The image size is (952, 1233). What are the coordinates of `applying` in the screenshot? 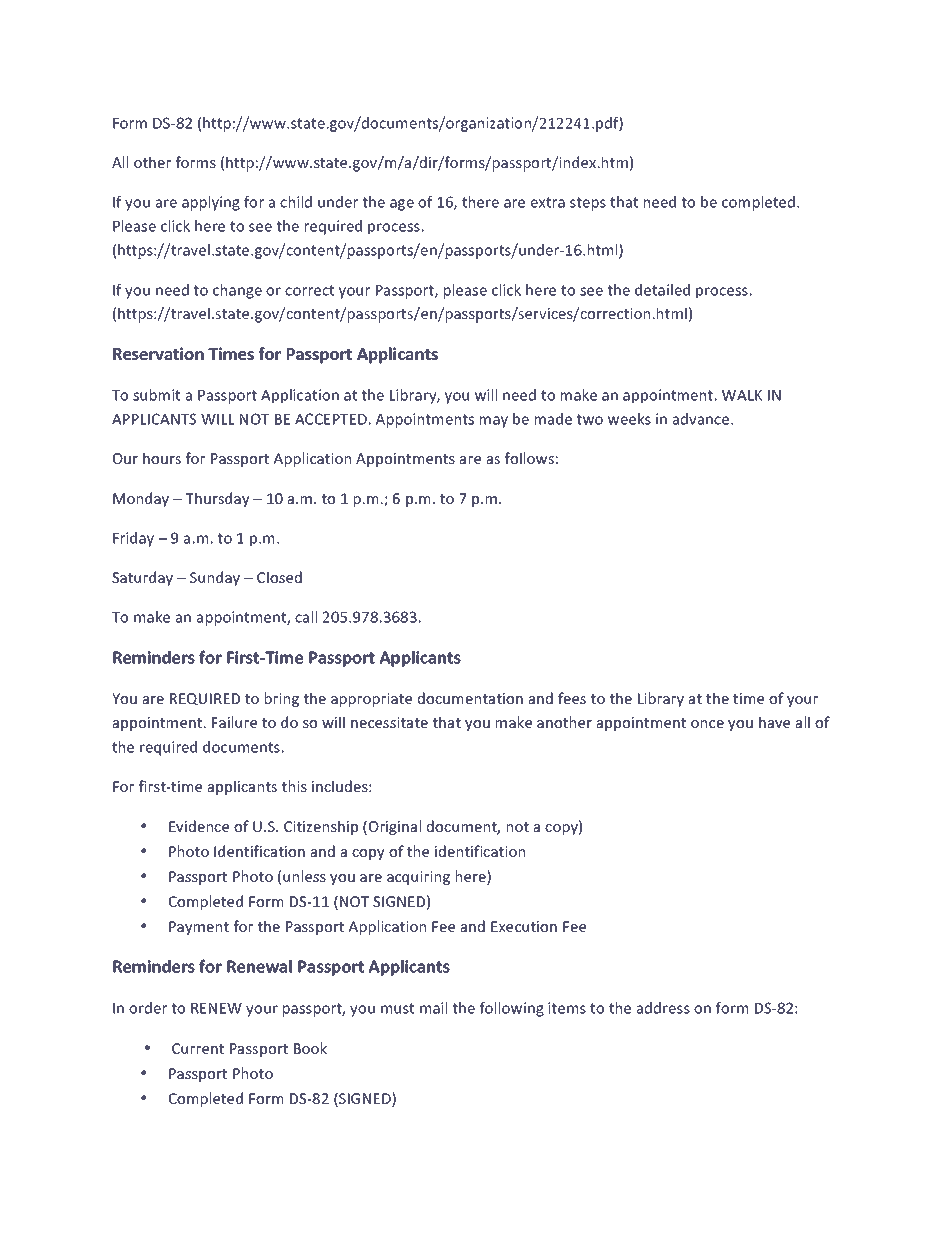 It's located at (211, 203).
